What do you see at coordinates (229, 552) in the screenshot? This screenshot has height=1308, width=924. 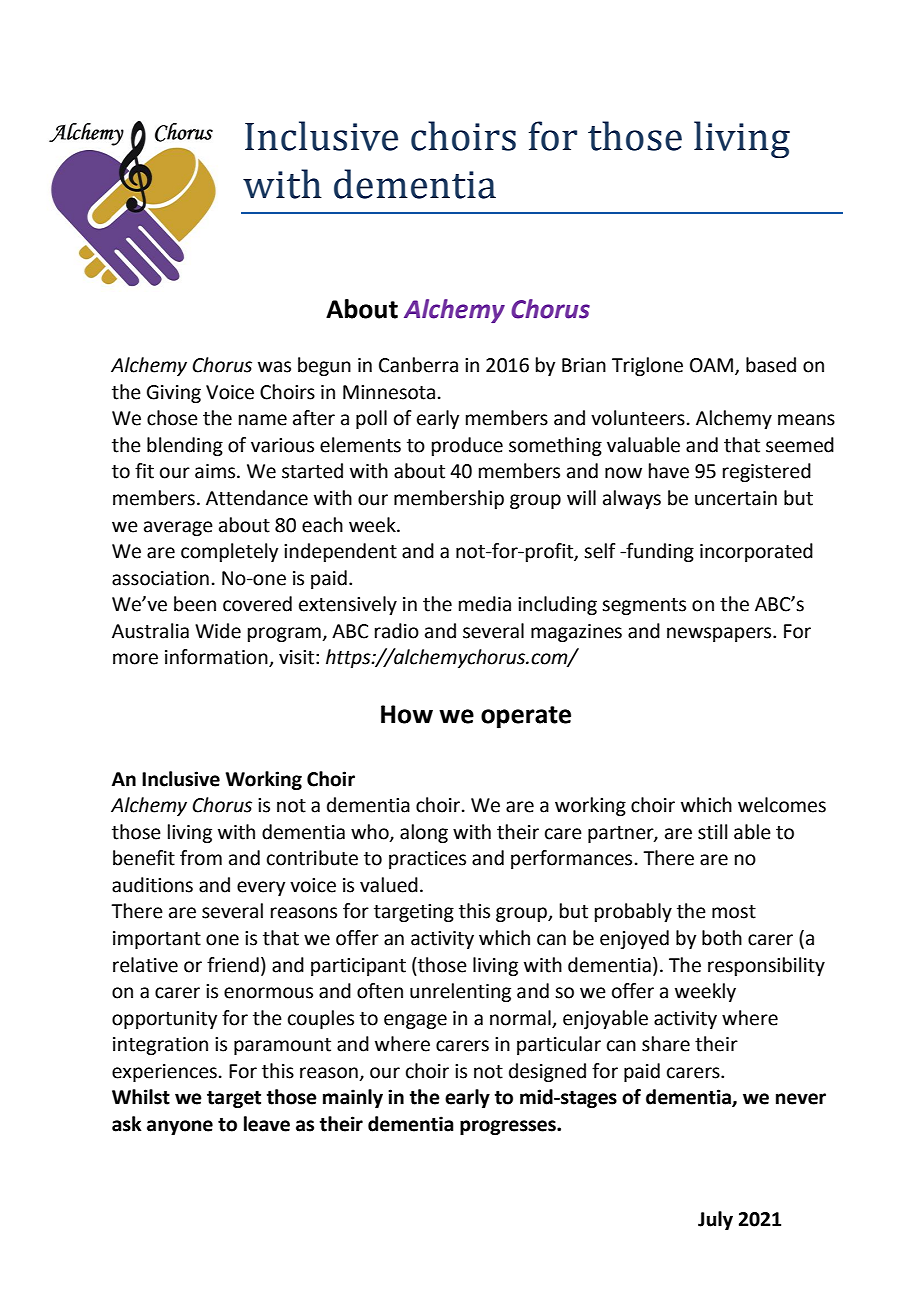 I see `completely` at bounding box center [229, 552].
